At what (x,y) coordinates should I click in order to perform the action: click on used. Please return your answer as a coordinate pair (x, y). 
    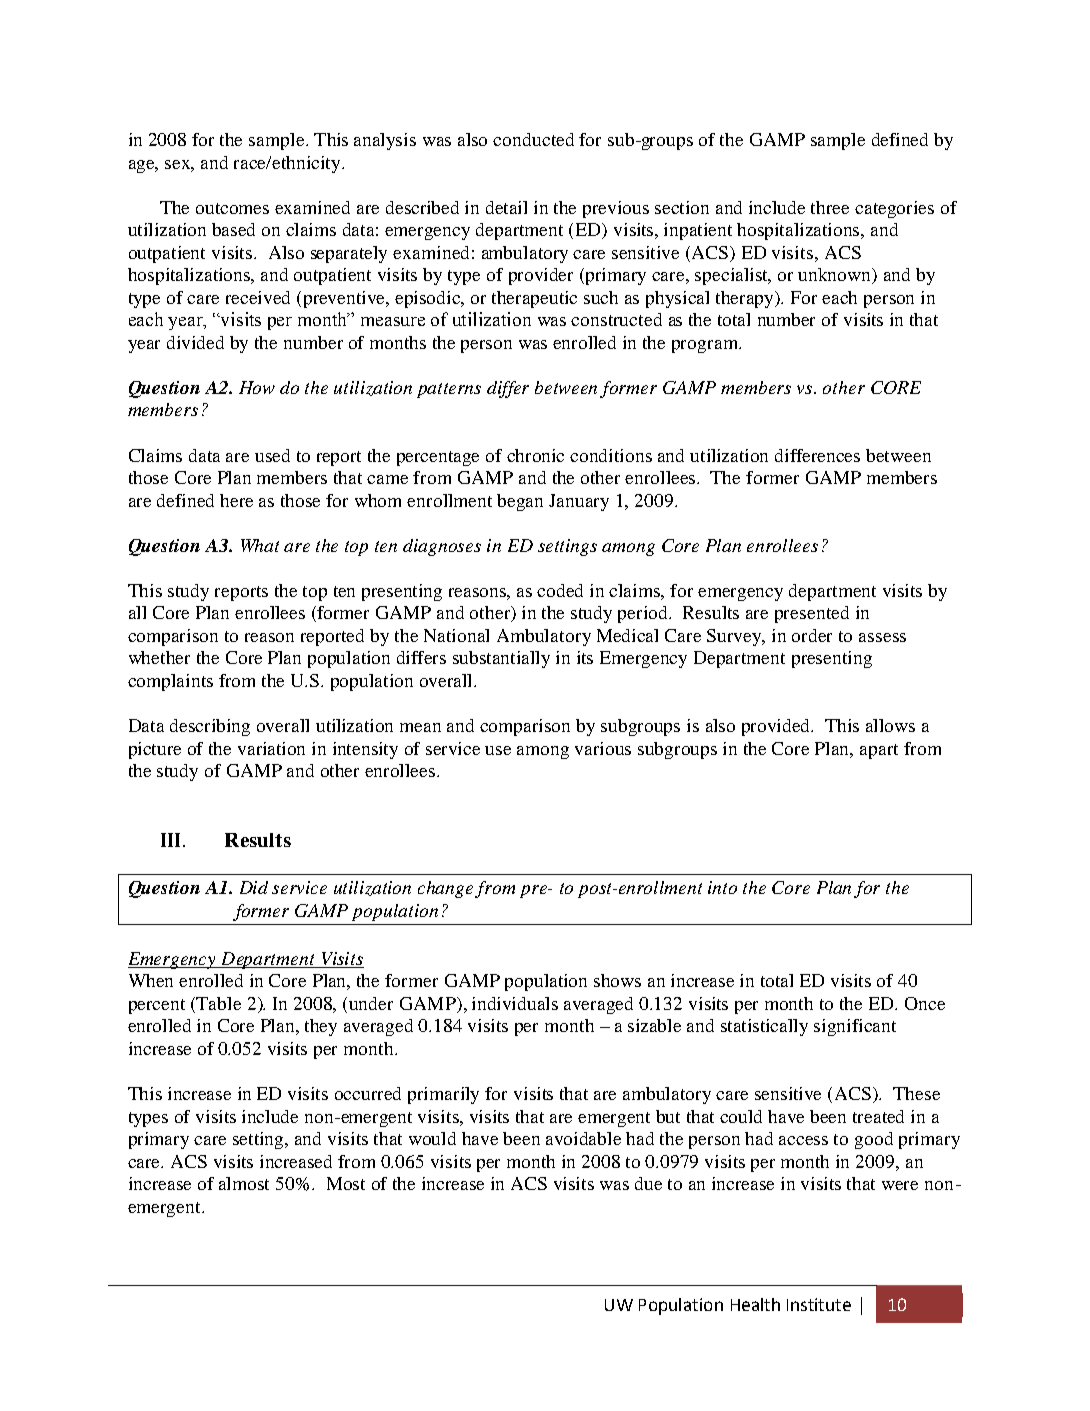
    Looking at the image, I should click on (272, 455).
